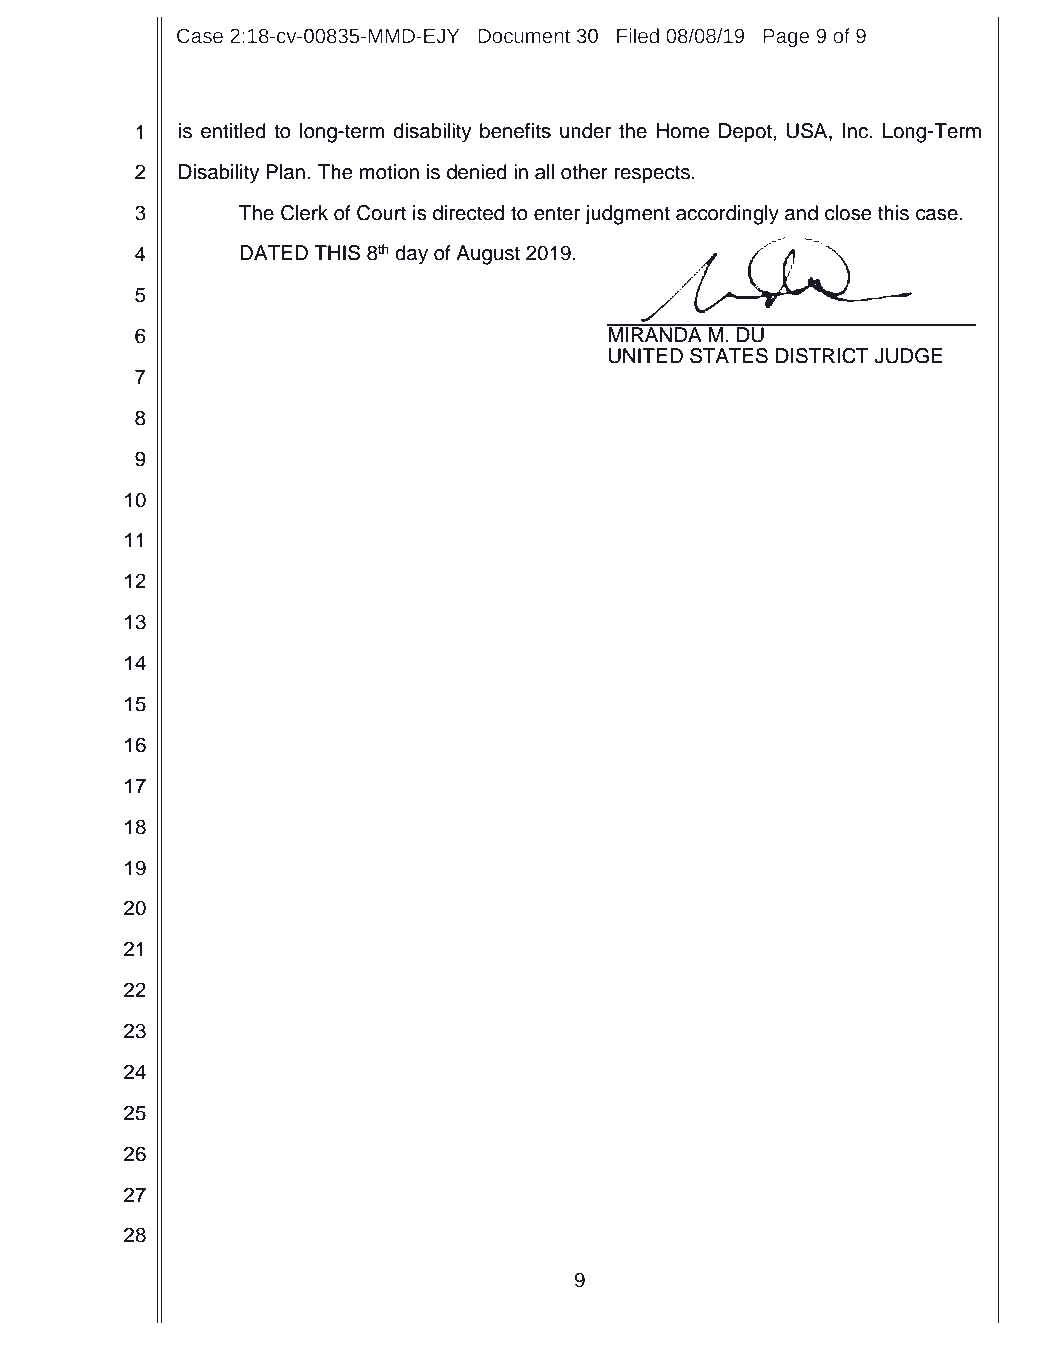 Image resolution: width=1043 pixels, height=1349 pixels. I want to click on MIRANDA, so click(655, 333).
